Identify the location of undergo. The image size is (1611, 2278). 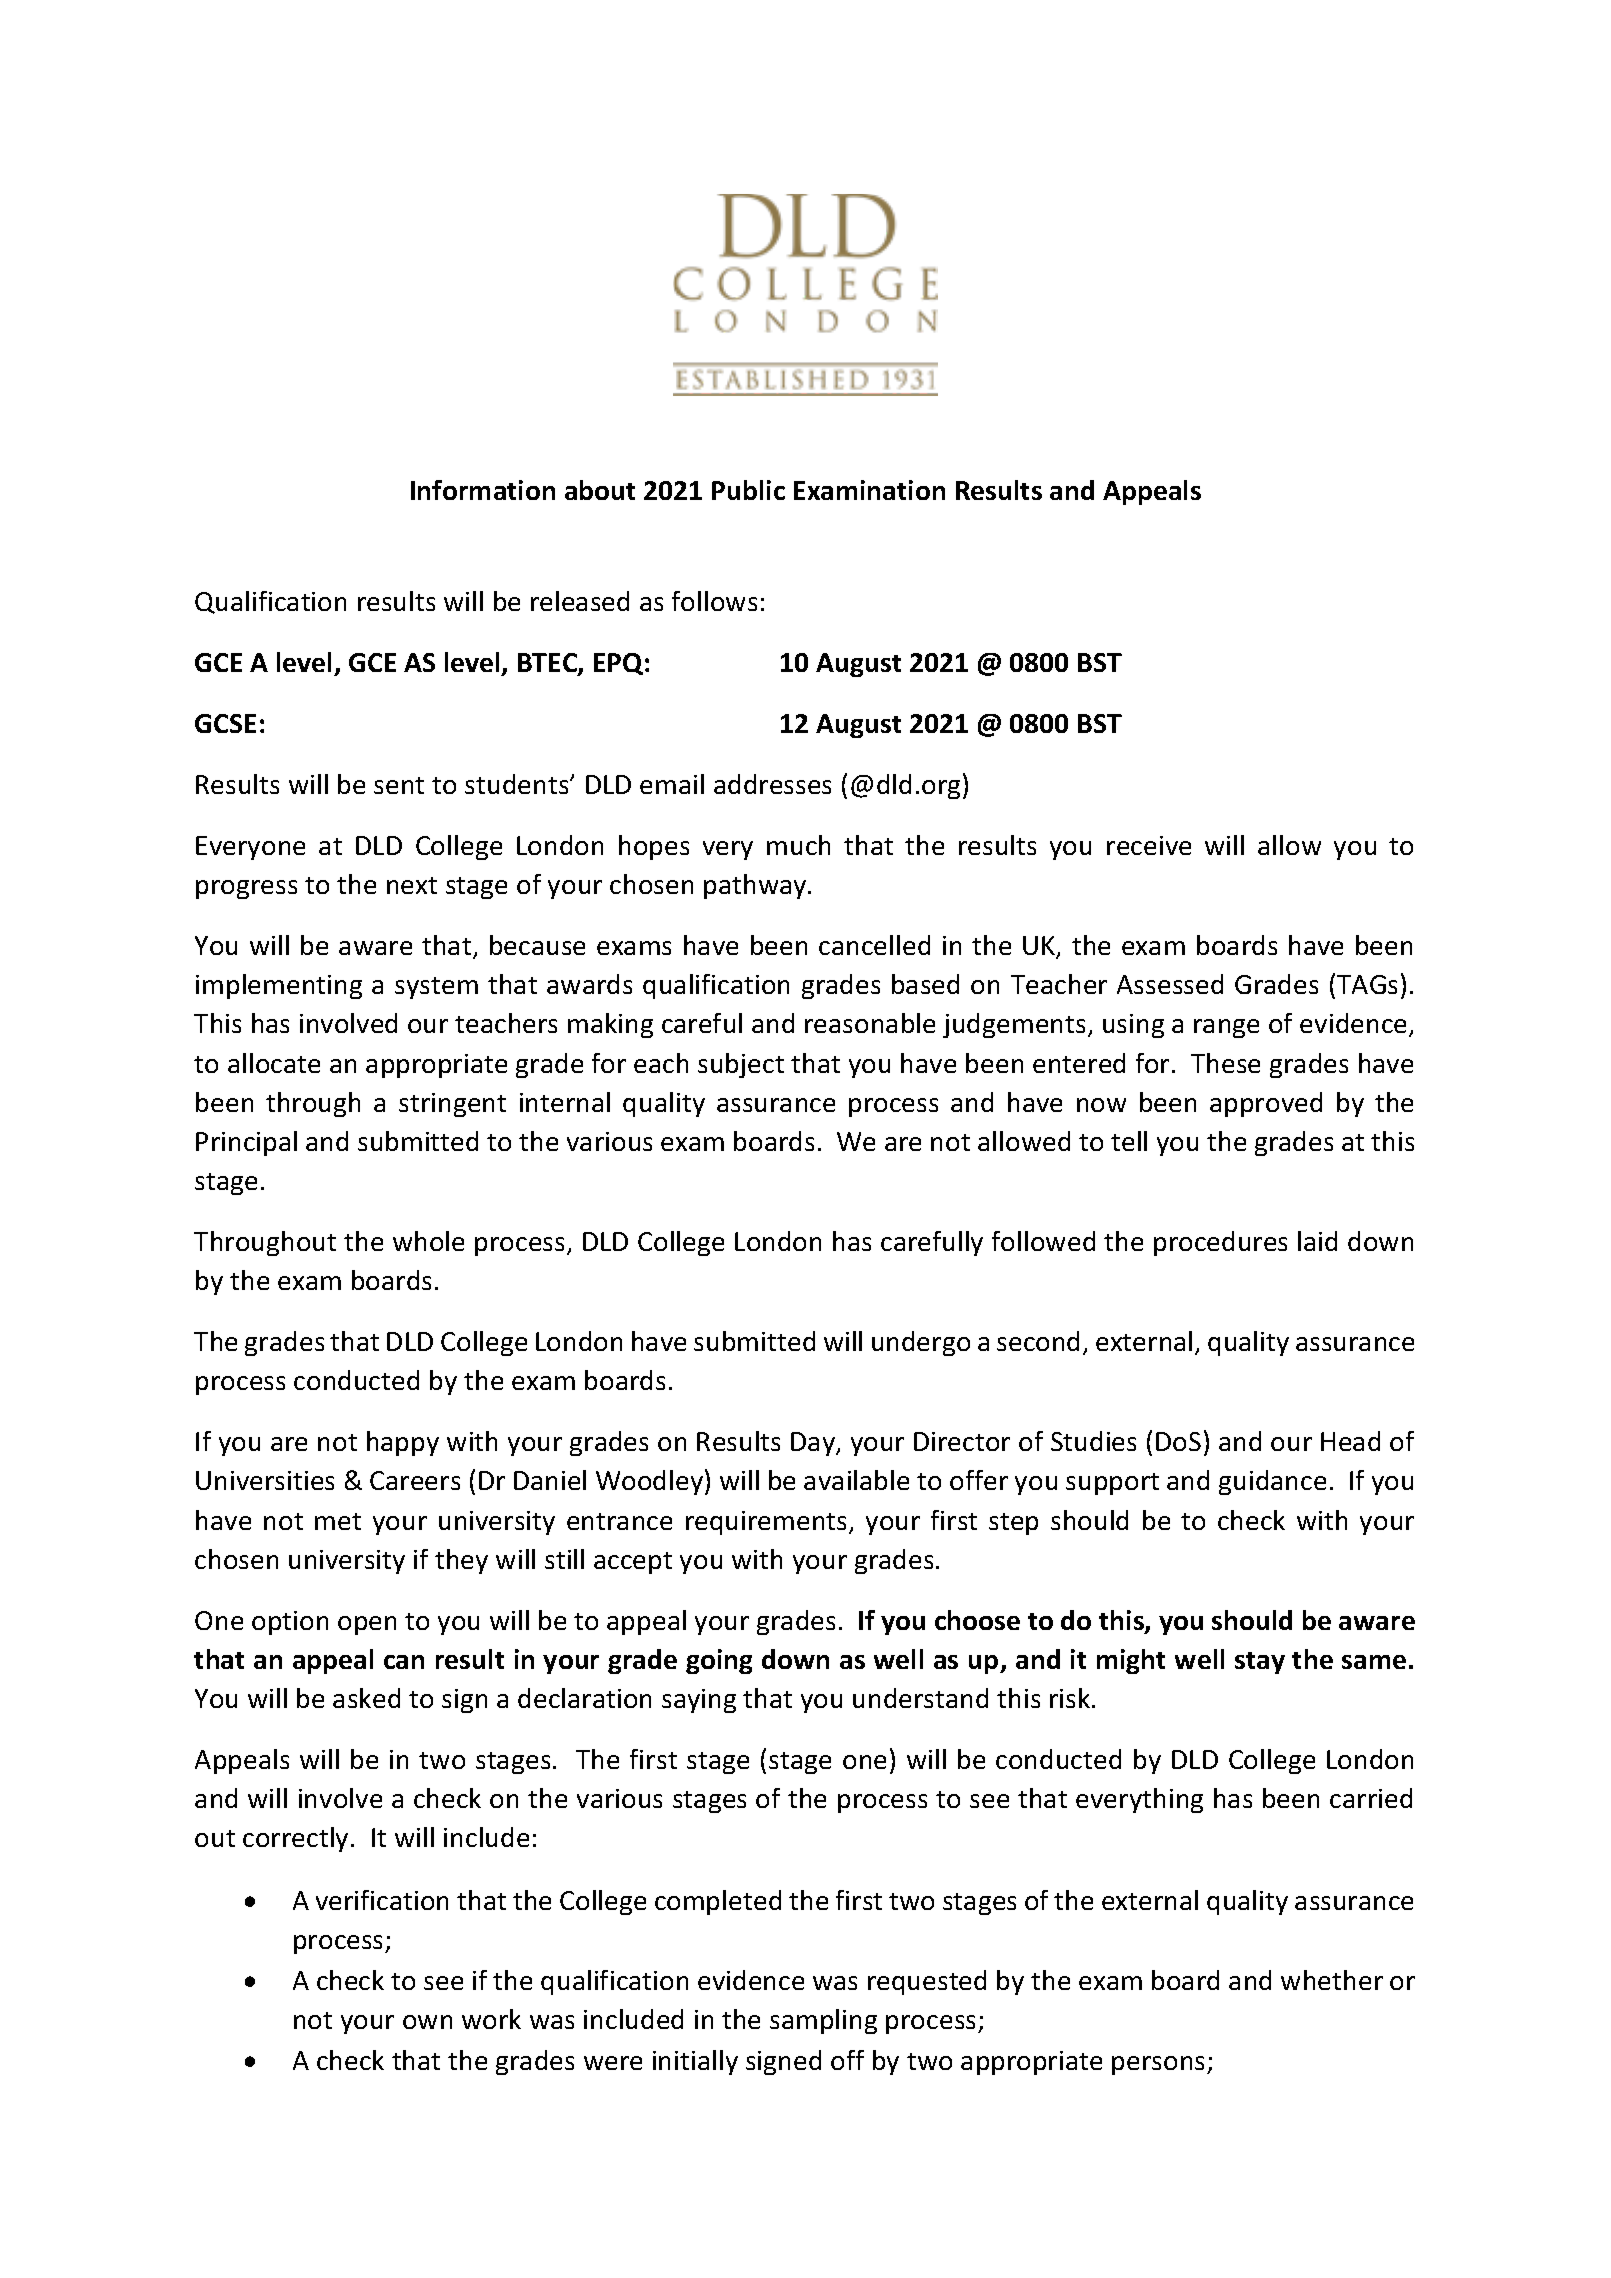
(921, 1343).
